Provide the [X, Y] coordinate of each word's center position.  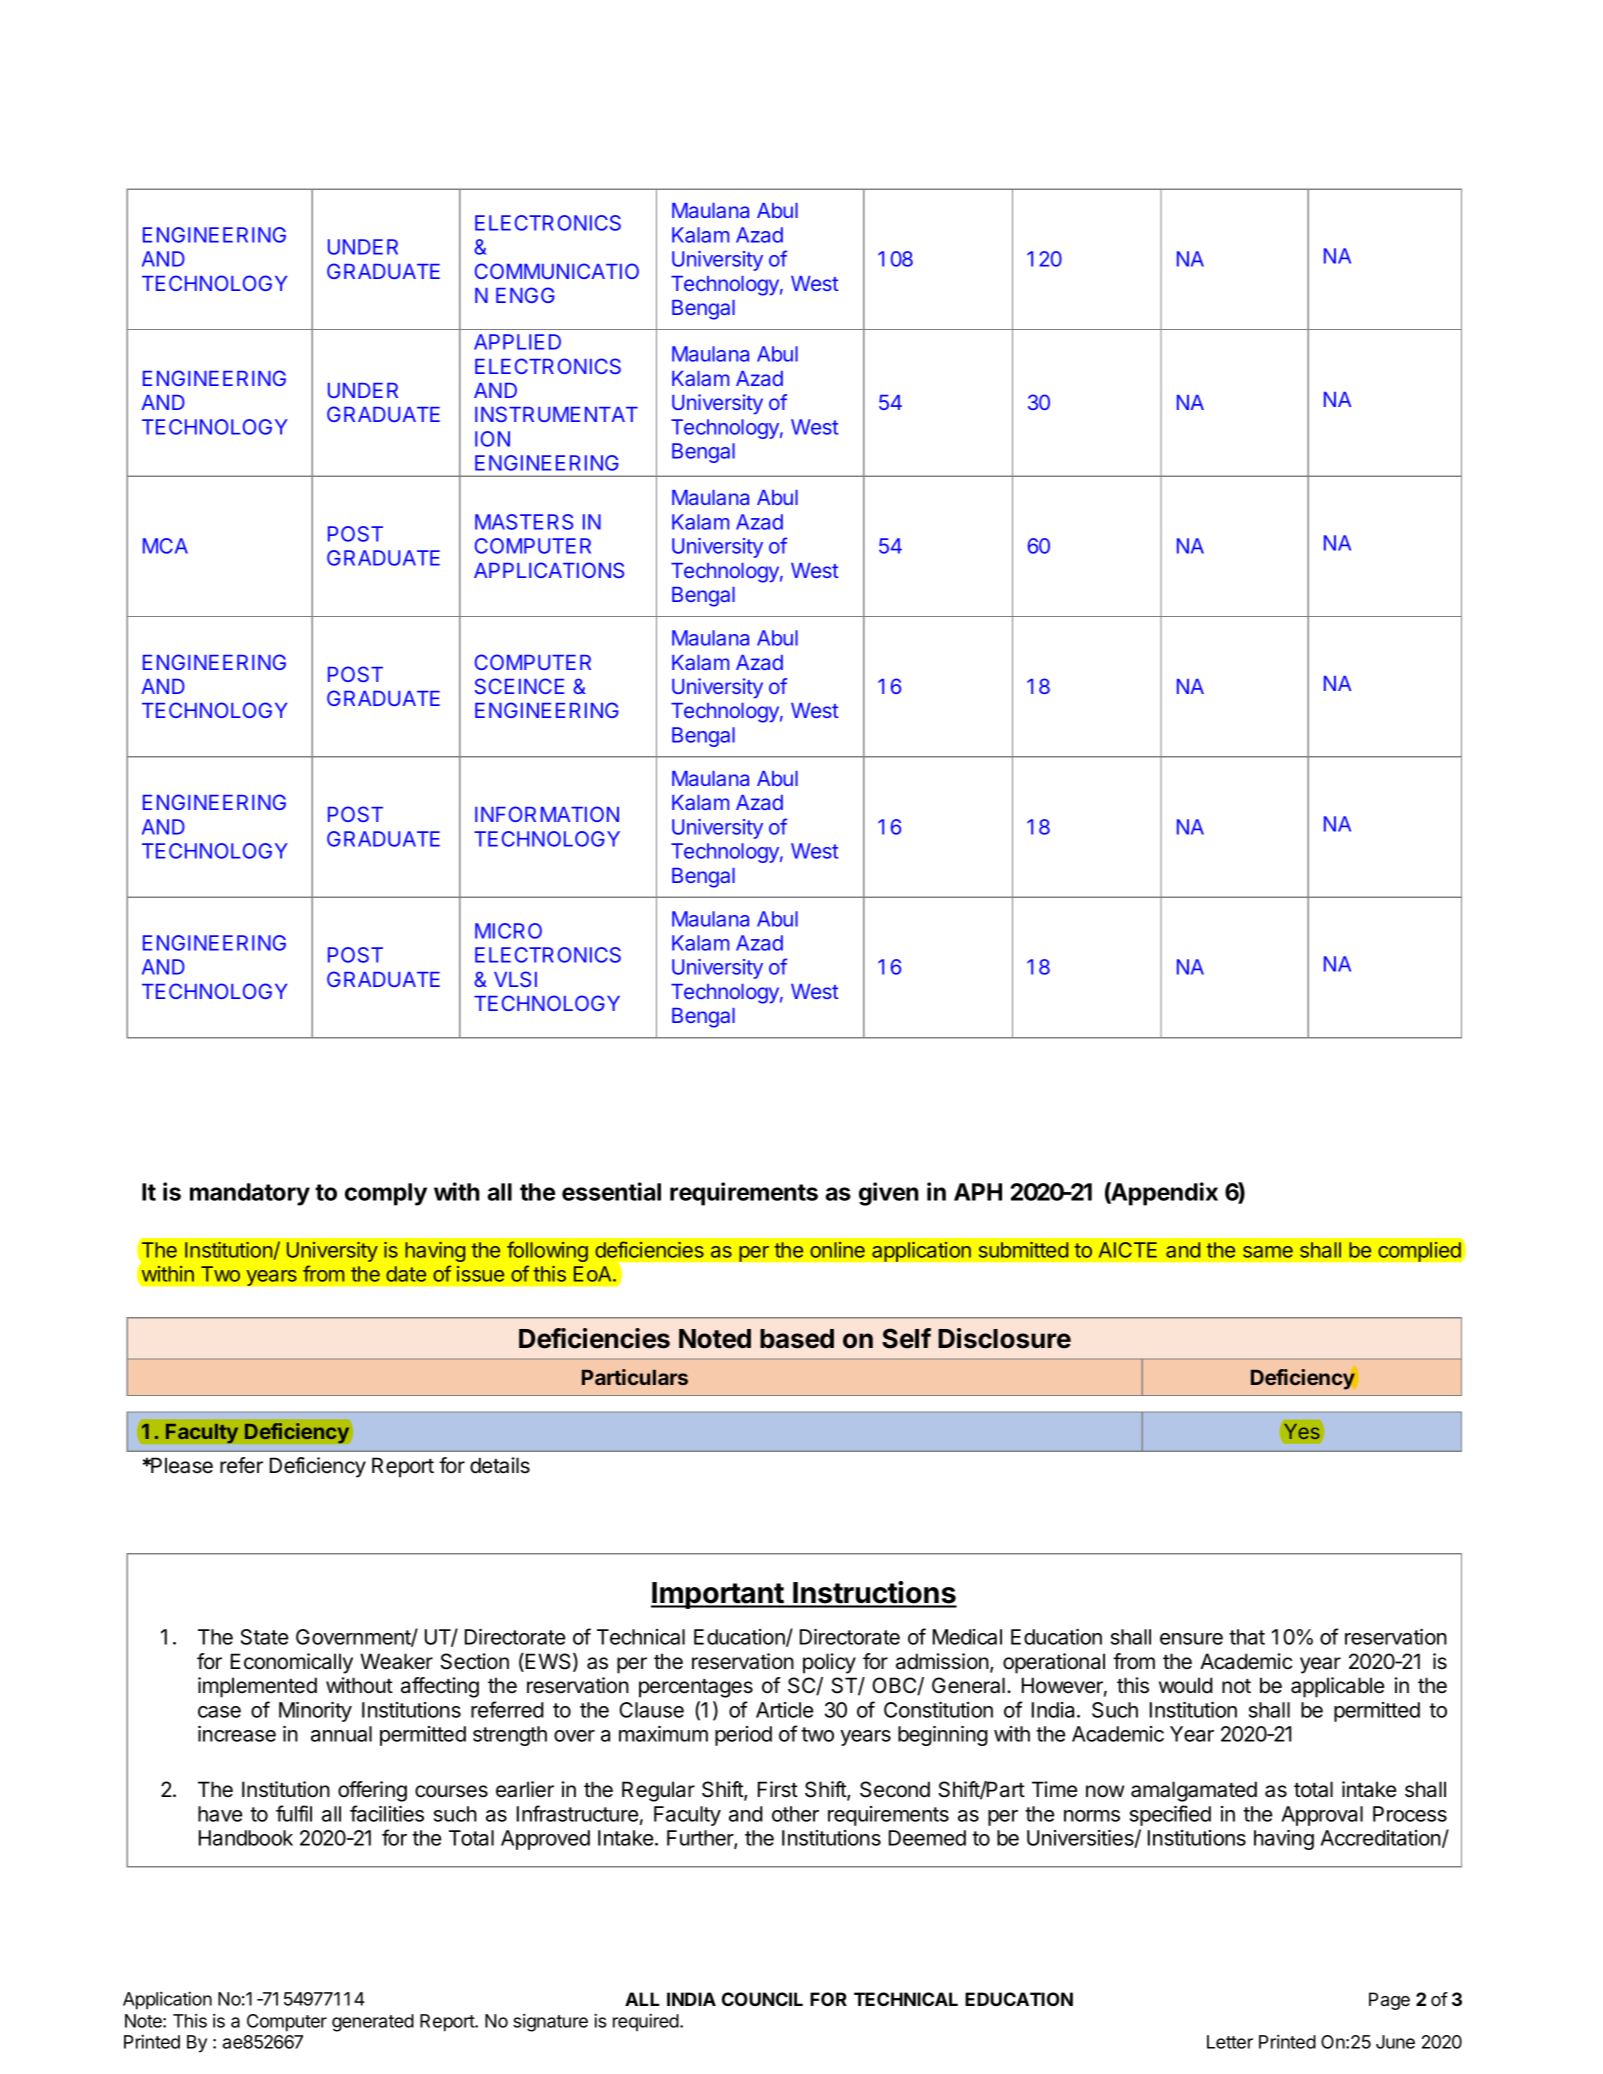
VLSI [515, 979]
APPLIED [517, 342]
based [797, 1339]
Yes [1302, 1431]
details [500, 1465]
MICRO [508, 931]
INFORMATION [547, 814]
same [1268, 1252]
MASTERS [524, 522]
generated [373, 2023]
